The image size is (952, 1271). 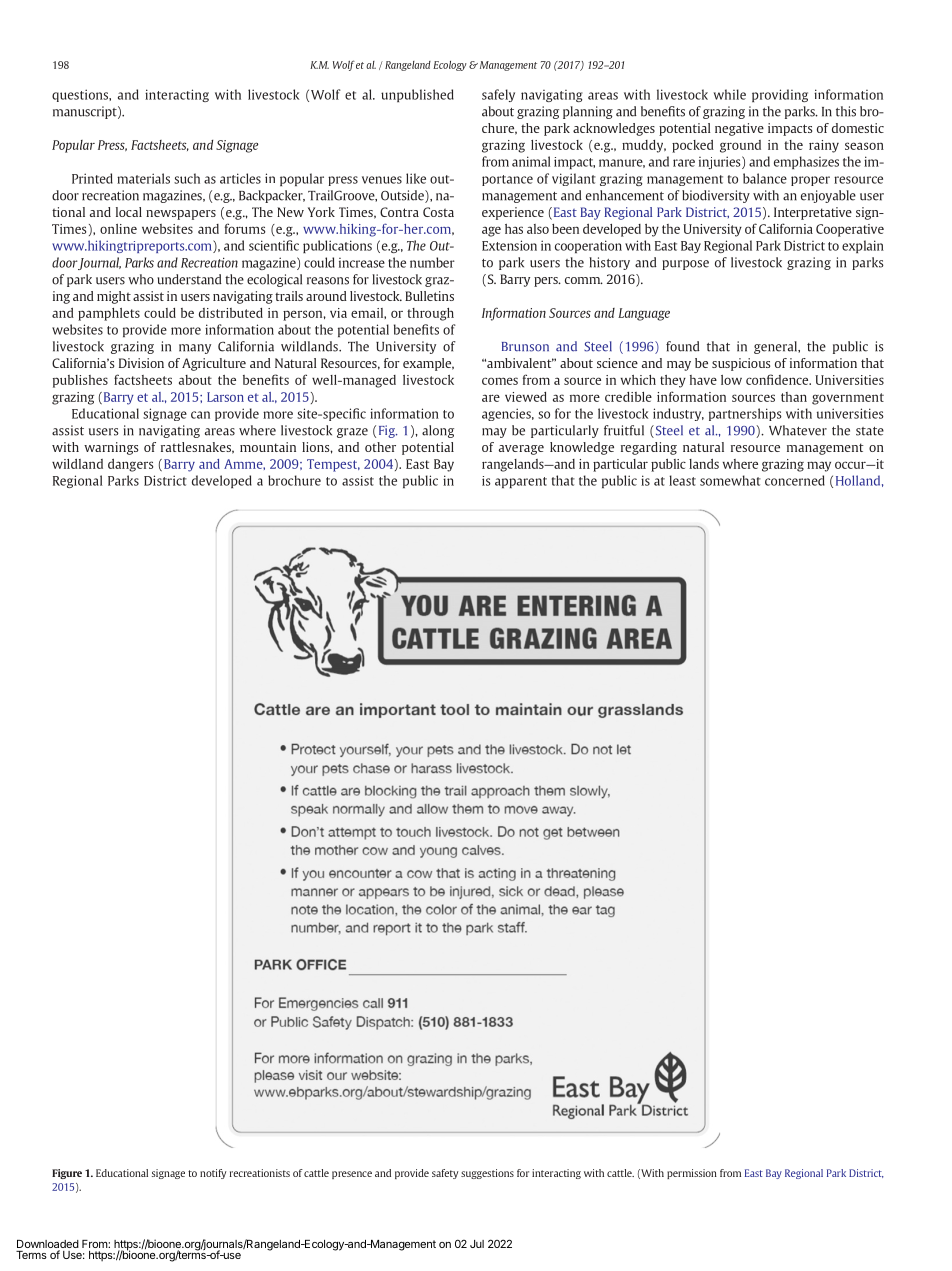 What do you see at coordinates (795, 480) in the screenshot?
I see `concerned` at bounding box center [795, 480].
